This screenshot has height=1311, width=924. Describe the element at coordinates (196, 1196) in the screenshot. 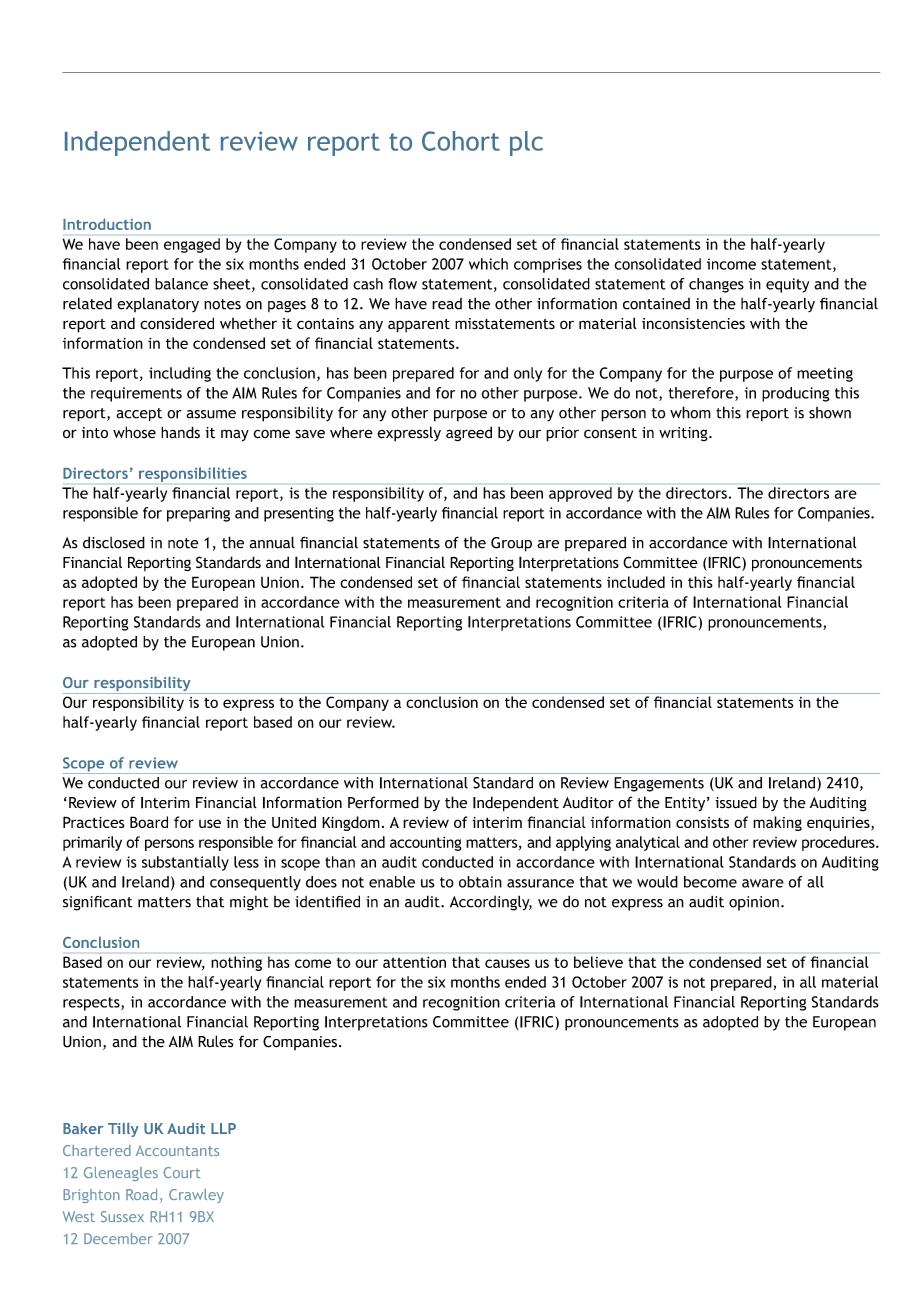

I see `Crawley` at that location.
